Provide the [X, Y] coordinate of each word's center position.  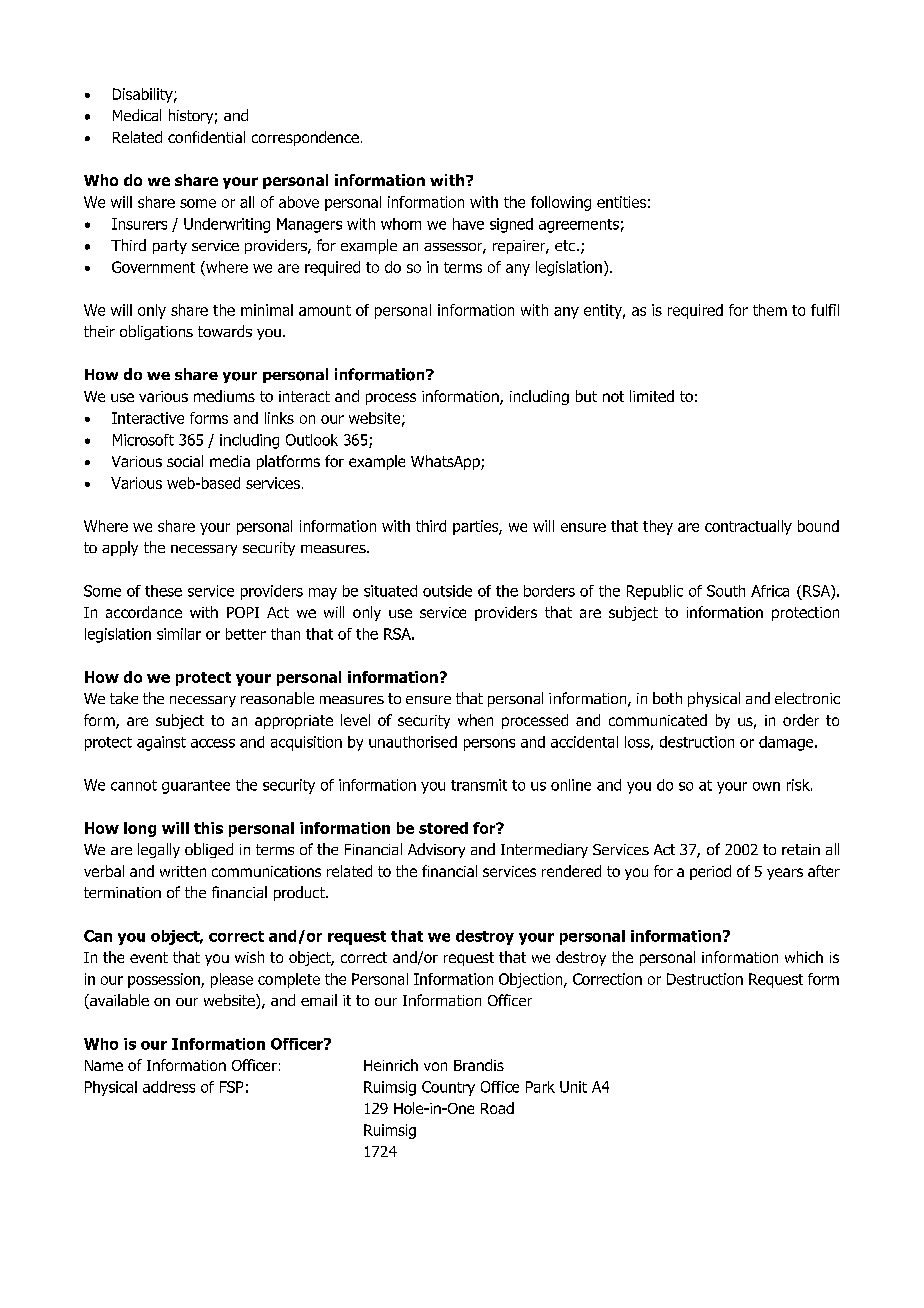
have [468, 224]
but [586, 396]
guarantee [196, 787]
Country [448, 1088]
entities [621, 202]
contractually [748, 527]
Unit [573, 1087]
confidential [206, 137]
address [169, 1087]
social [185, 461]
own [766, 786]
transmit [479, 785]
